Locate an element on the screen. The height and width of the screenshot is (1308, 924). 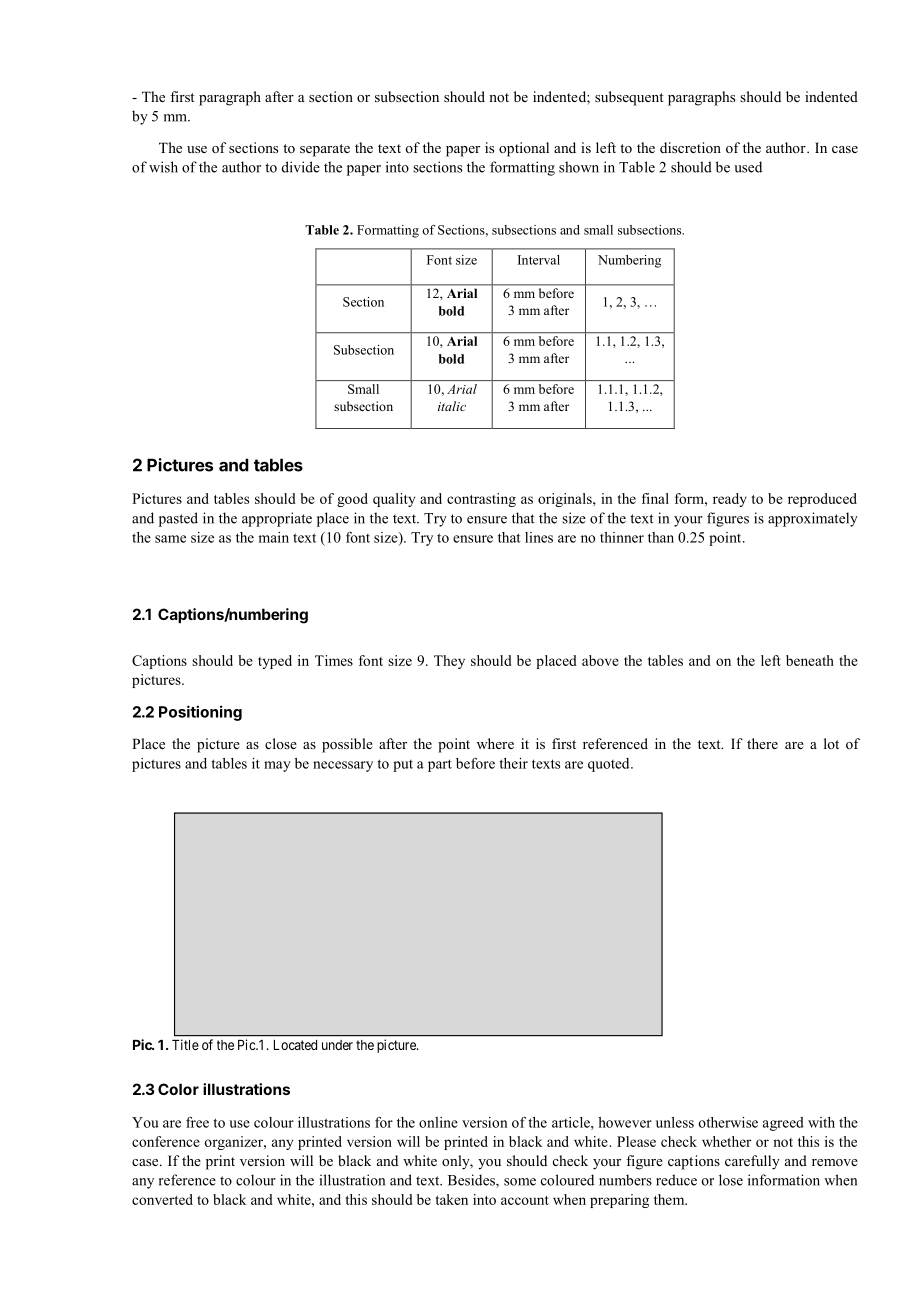
italic is located at coordinates (452, 406).
